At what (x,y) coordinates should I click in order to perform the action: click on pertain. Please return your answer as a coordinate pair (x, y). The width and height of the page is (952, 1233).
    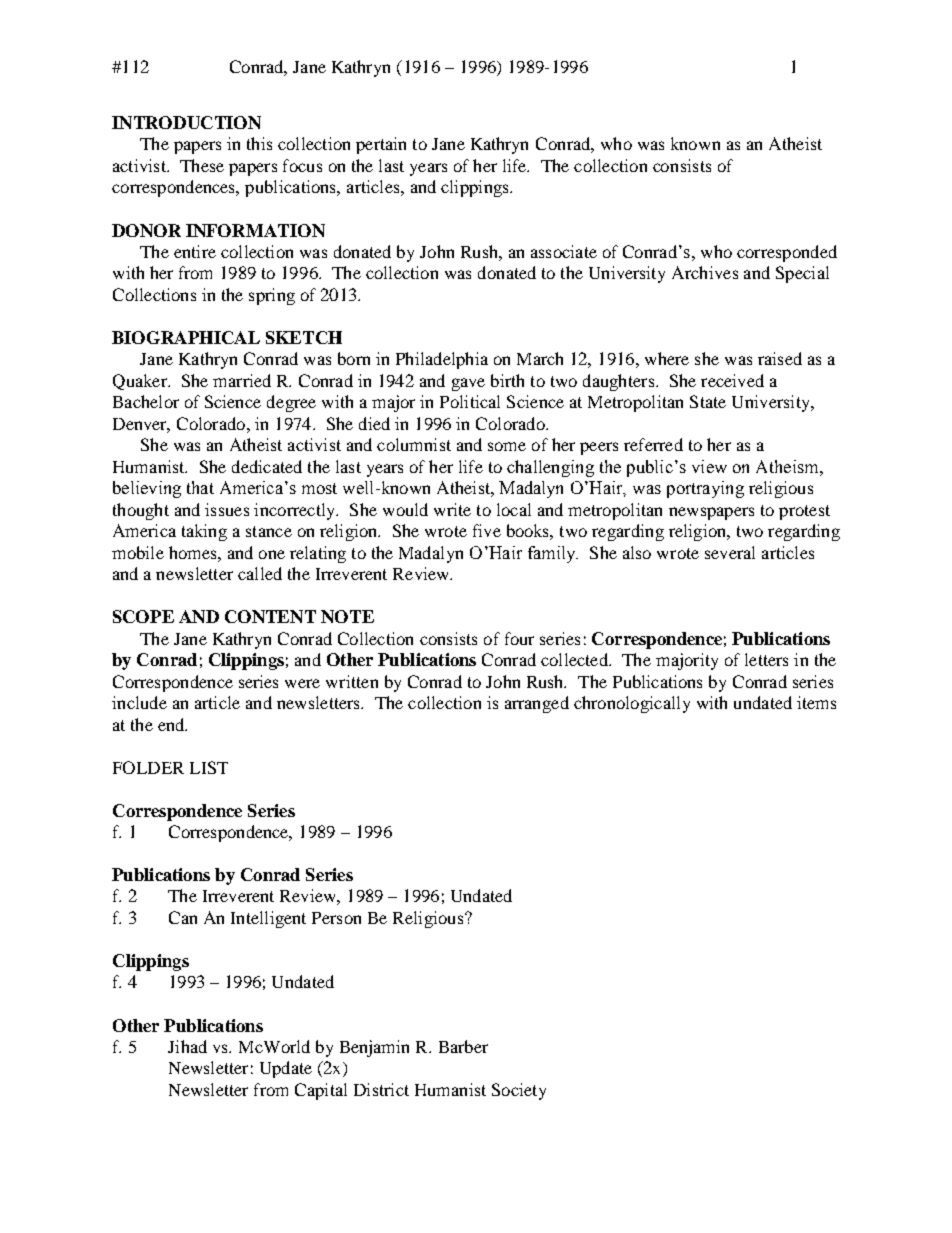
    Looking at the image, I should click on (381, 145).
